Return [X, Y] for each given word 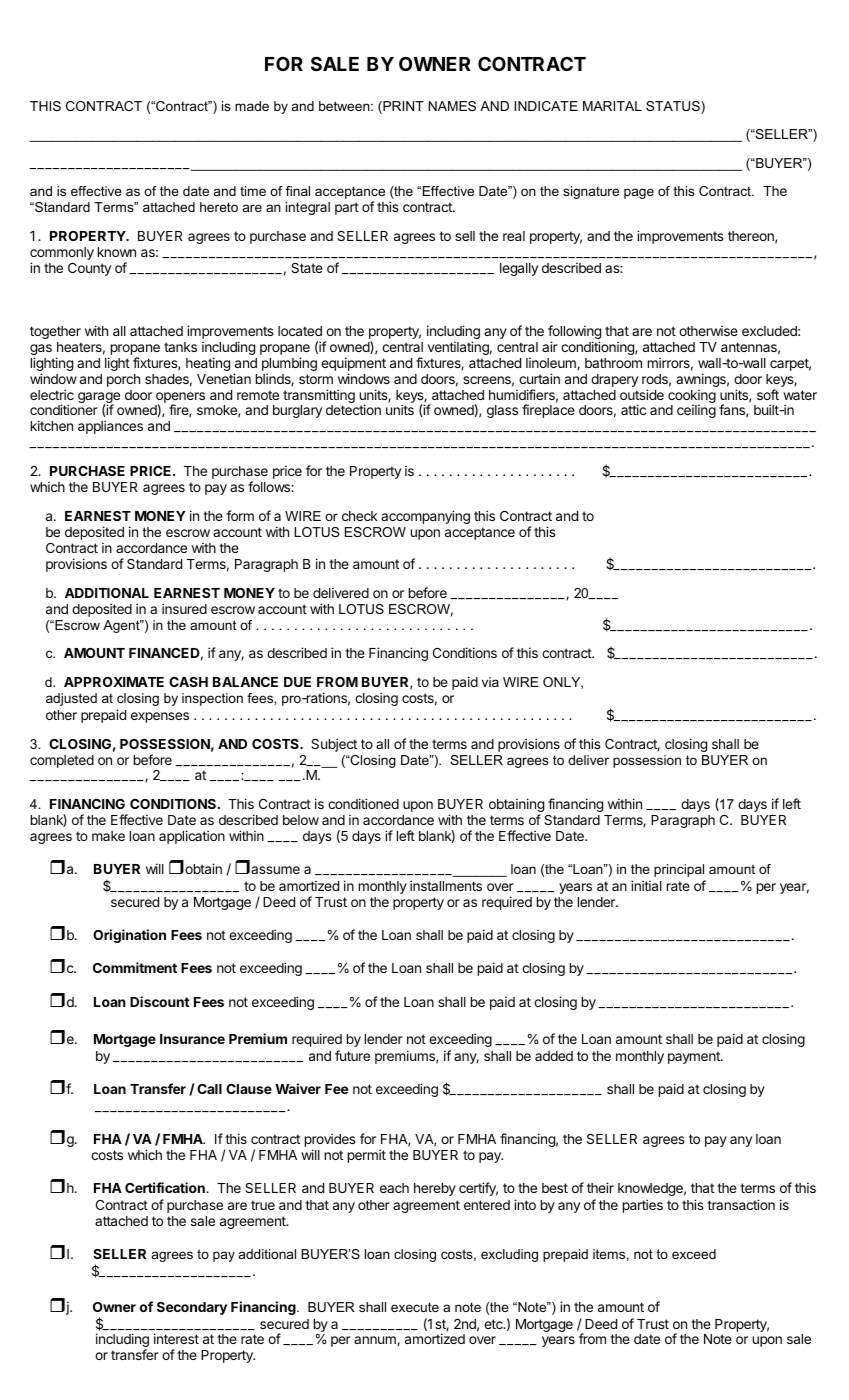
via [490, 682]
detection [353, 409]
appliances [110, 427]
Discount [160, 1001]
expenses [160, 717]
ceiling [696, 411]
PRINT [402, 107]
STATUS [674, 107]
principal [679, 870]
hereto [219, 207]
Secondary [192, 1308]
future [352, 1055]
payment [695, 1057]
